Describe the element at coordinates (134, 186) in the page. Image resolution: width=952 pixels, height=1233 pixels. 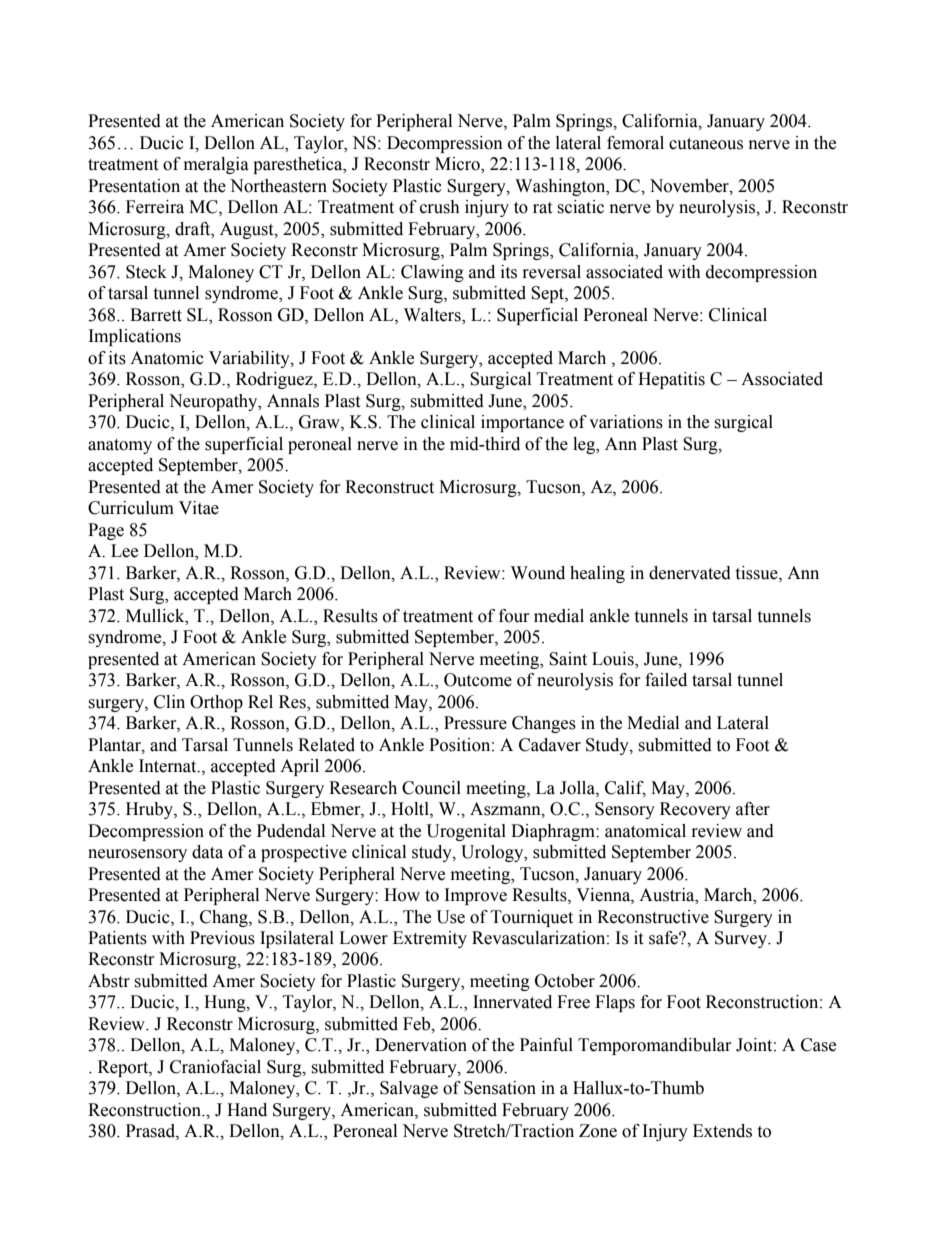
I see `Presentation` at that location.
